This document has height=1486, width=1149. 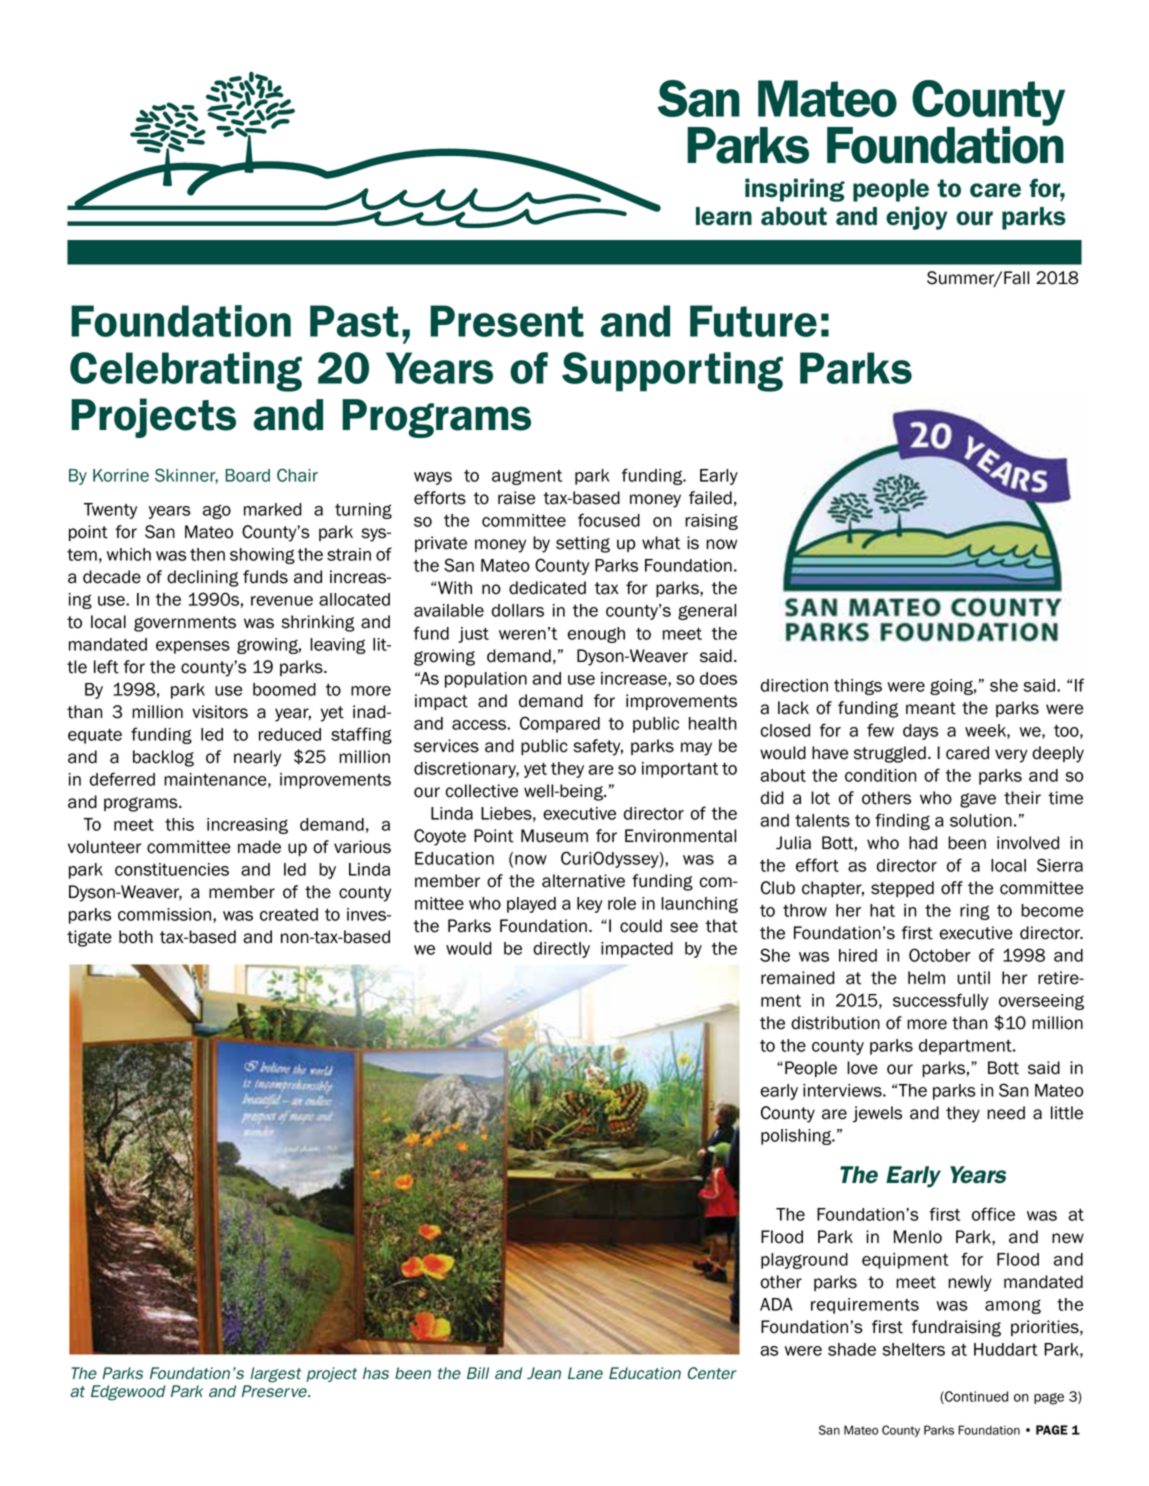 What do you see at coordinates (554, 836) in the document?
I see `Museum` at bounding box center [554, 836].
